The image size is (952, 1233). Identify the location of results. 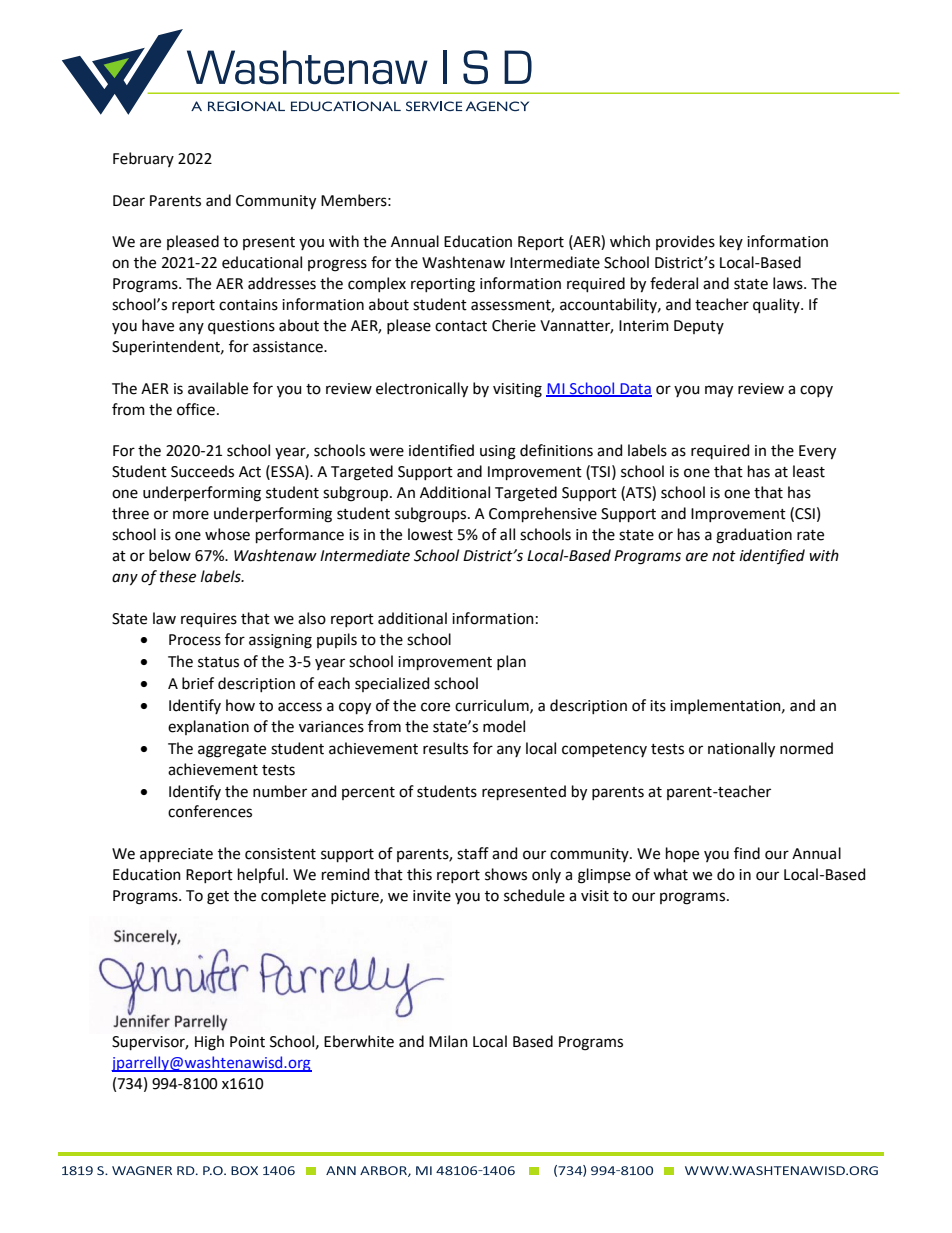
(445, 748).
